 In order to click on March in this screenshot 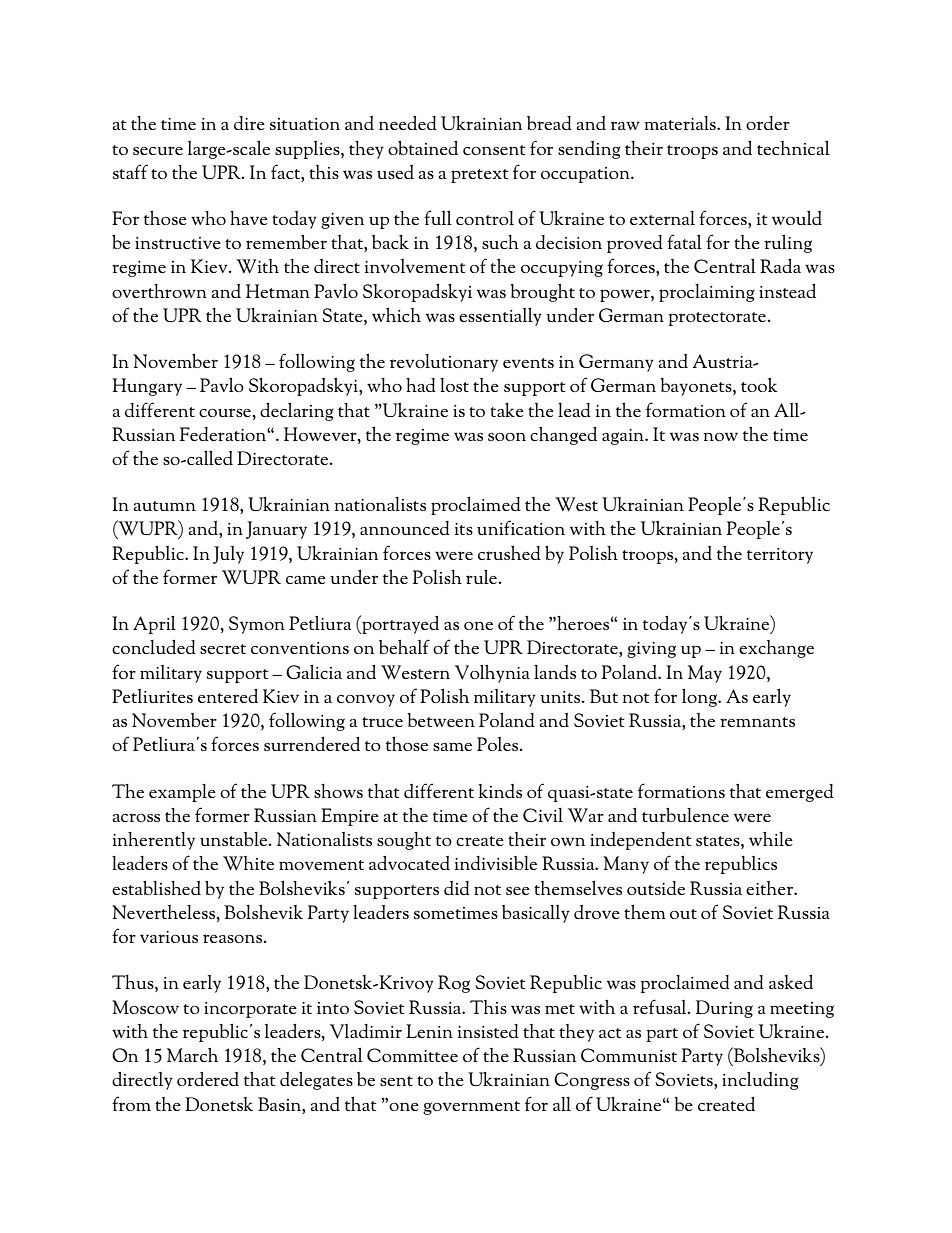, I will do `click(192, 1055)`.
